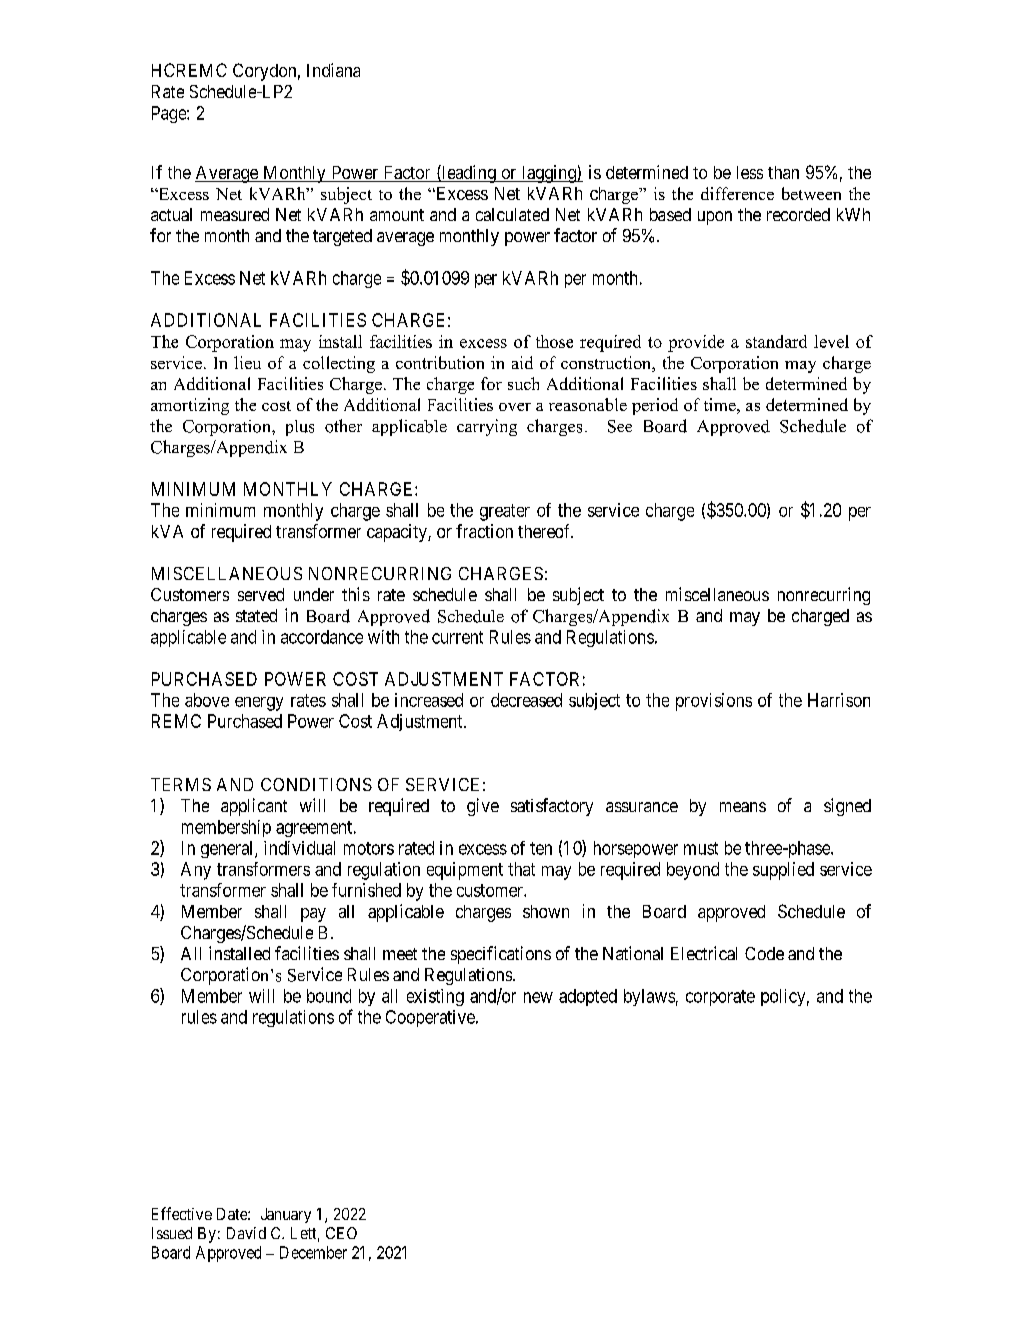 The width and height of the image is (1021, 1322). Describe the element at coordinates (170, 114) in the image. I see `Page` at that location.
